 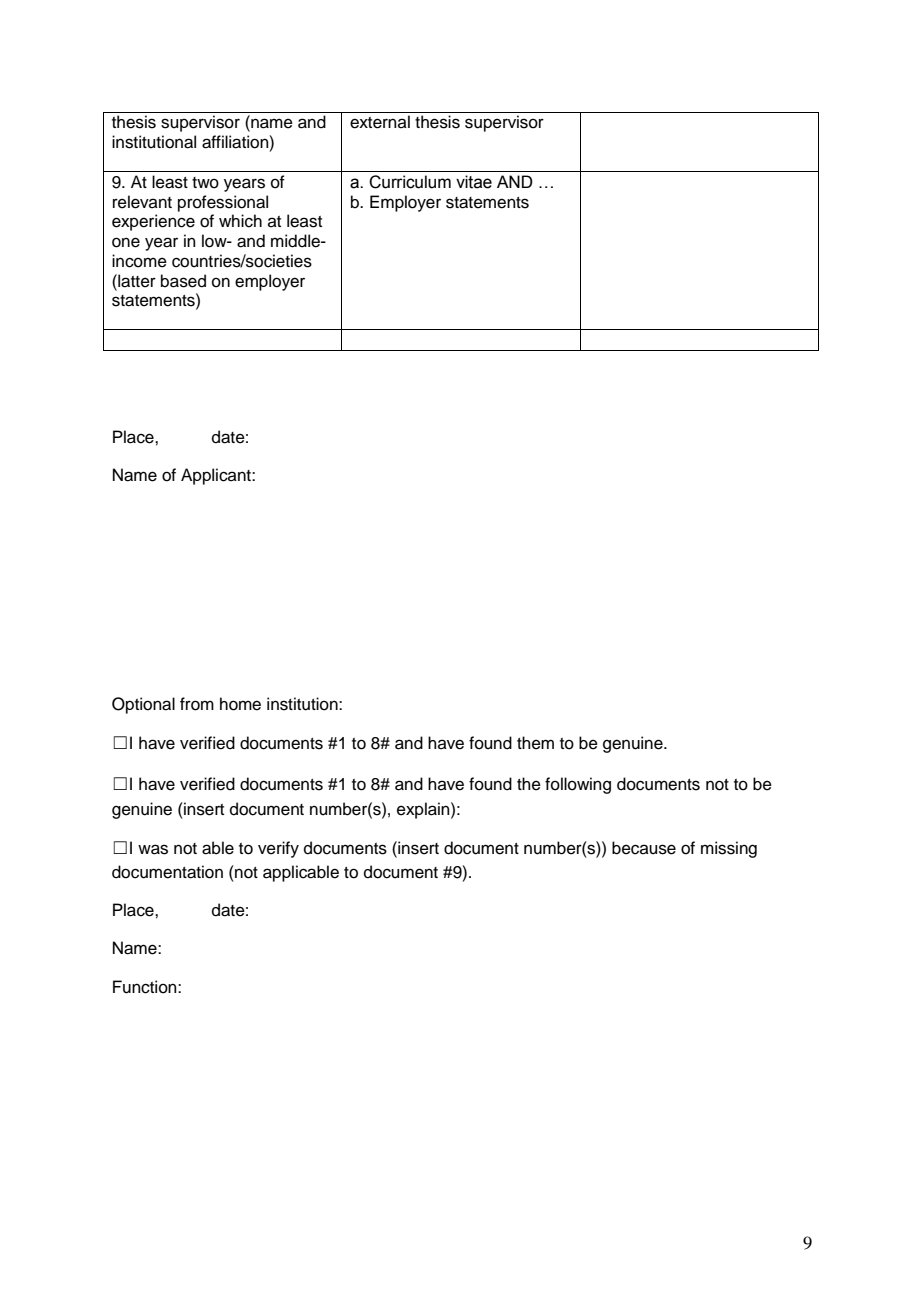 I want to click on two, so click(x=205, y=183).
